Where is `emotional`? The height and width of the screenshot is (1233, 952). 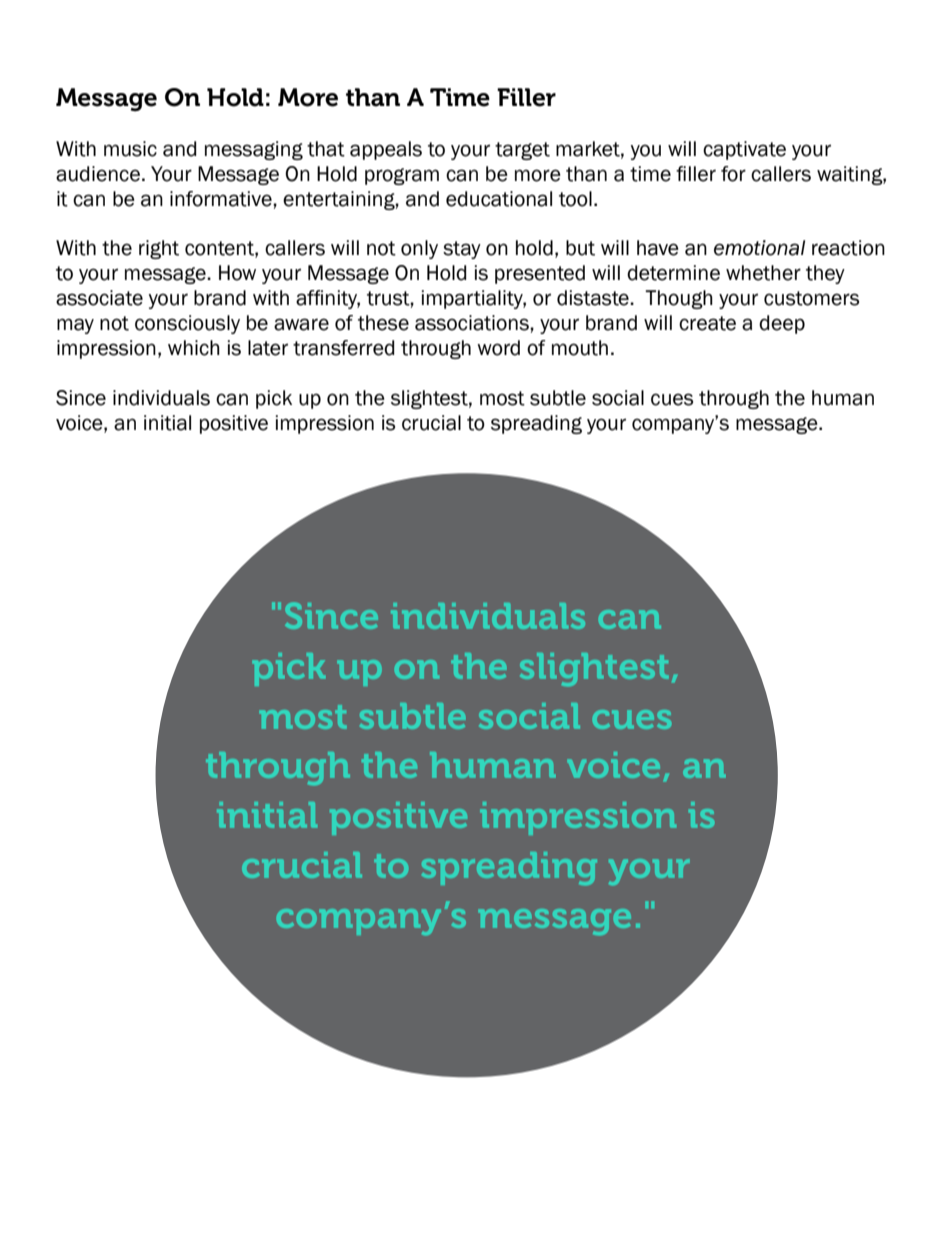 emotional is located at coordinates (759, 248).
